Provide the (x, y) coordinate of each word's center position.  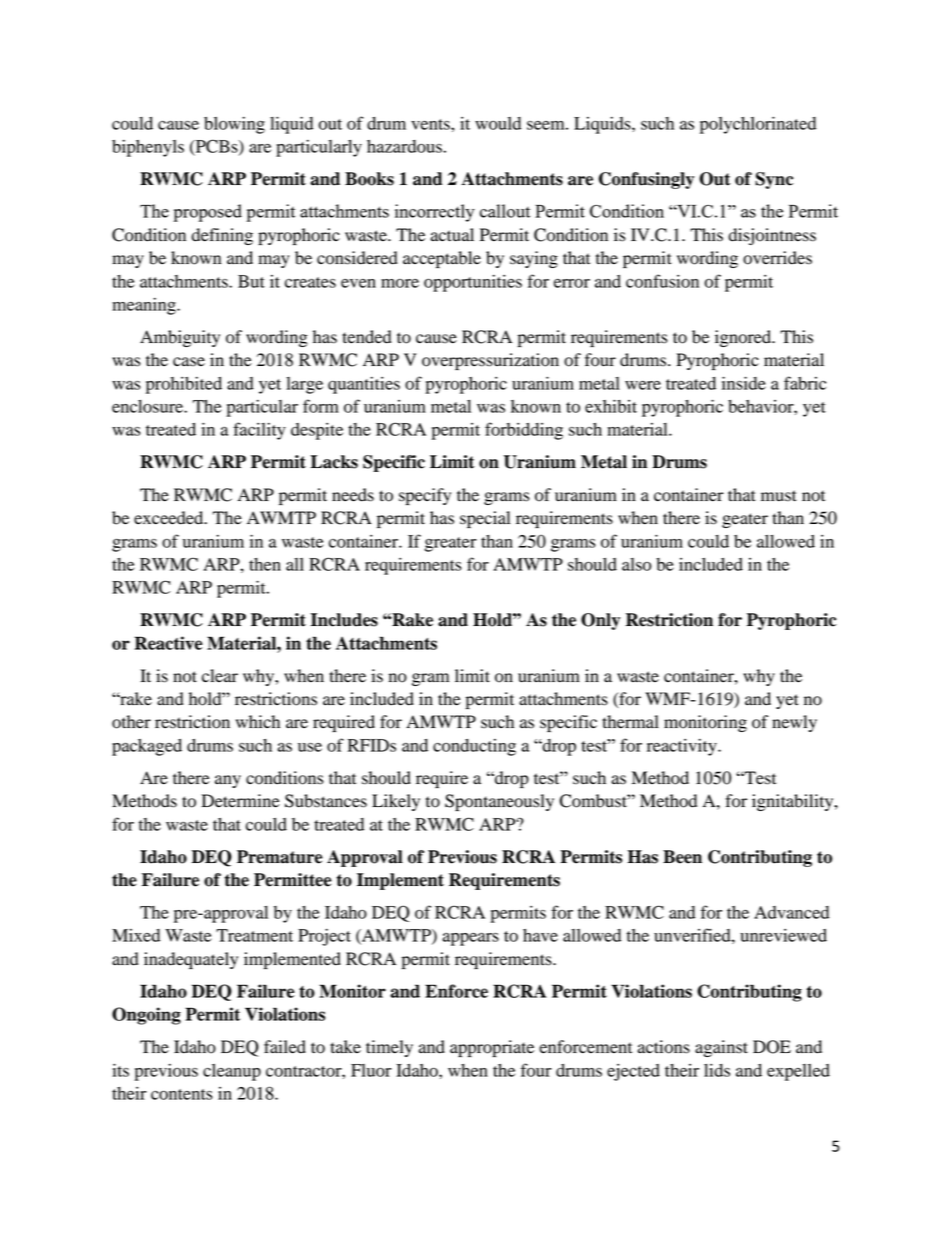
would (498, 123)
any (228, 781)
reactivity (683, 747)
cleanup (232, 1072)
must (779, 496)
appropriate (492, 1048)
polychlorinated (758, 125)
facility (259, 431)
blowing (234, 125)
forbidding (524, 431)
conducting (474, 747)
